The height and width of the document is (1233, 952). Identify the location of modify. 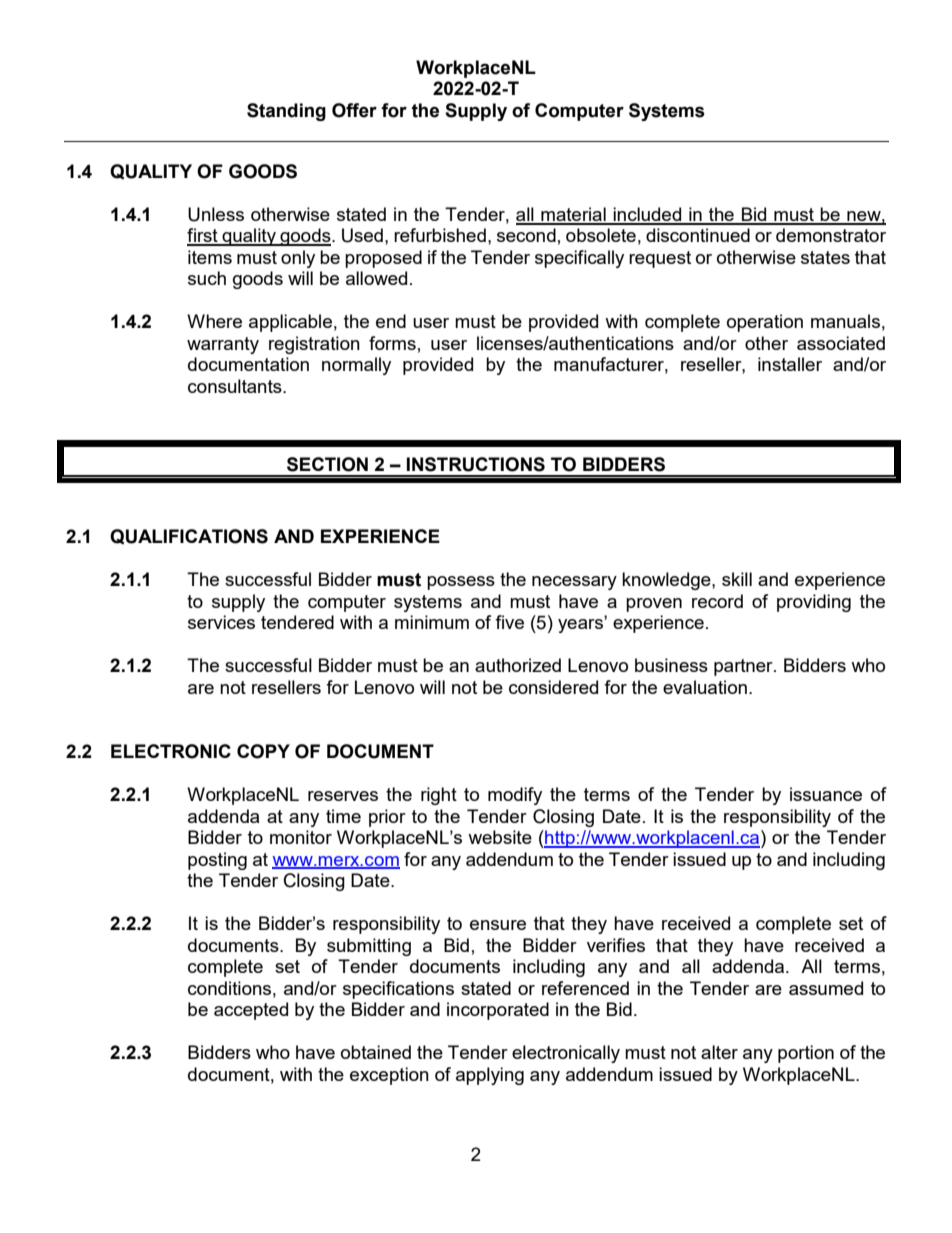
(515, 796).
